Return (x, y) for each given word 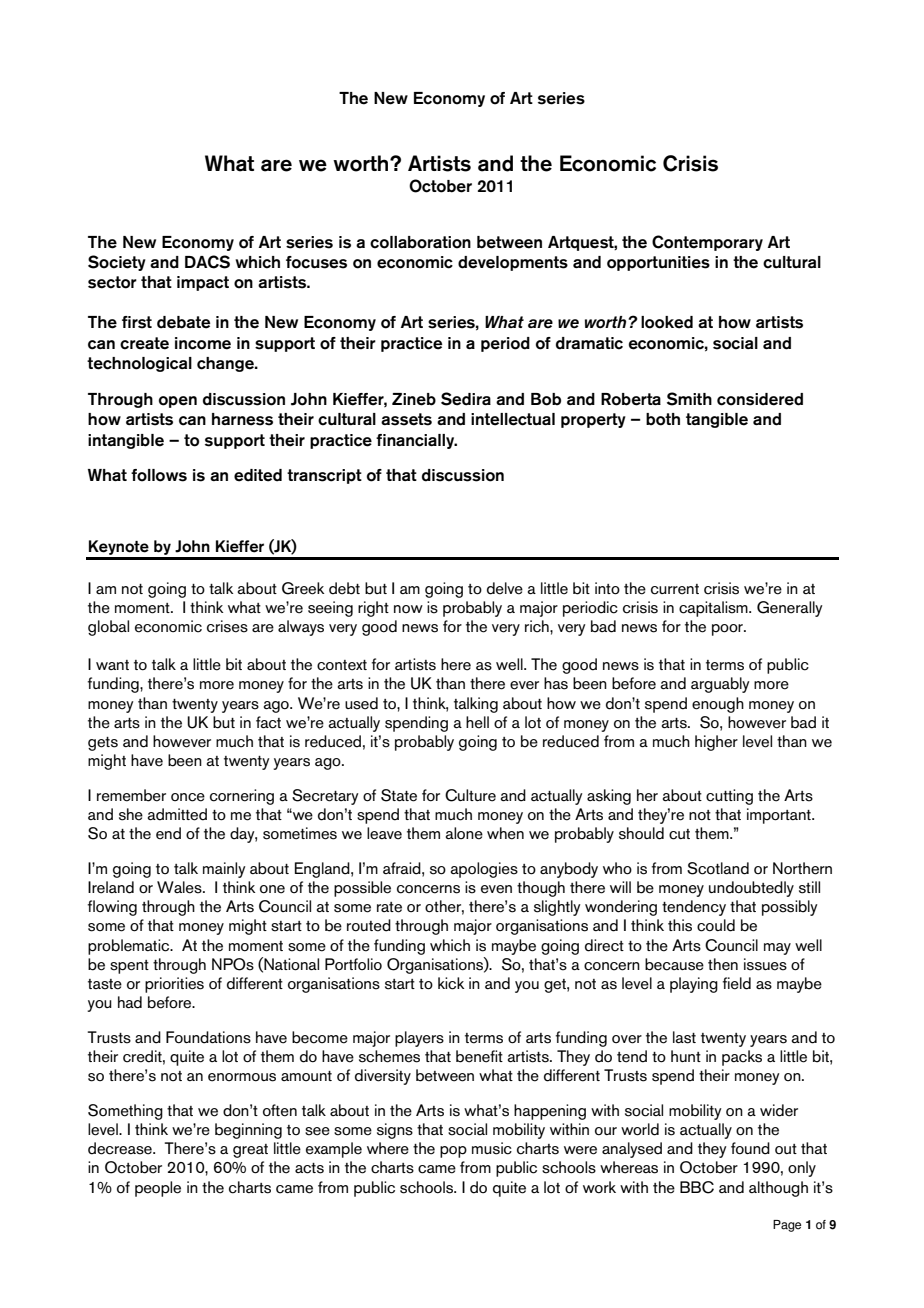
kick (451, 983)
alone (464, 833)
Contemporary (707, 243)
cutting (729, 797)
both (663, 419)
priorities (174, 985)
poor (728, 630)
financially (416, 441)
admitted (177, 814)
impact (203, 283)
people (158, 1189)
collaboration (420, 242)
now (408, 609)
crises (227, 626)
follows (159, 475)
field (737, 983)
